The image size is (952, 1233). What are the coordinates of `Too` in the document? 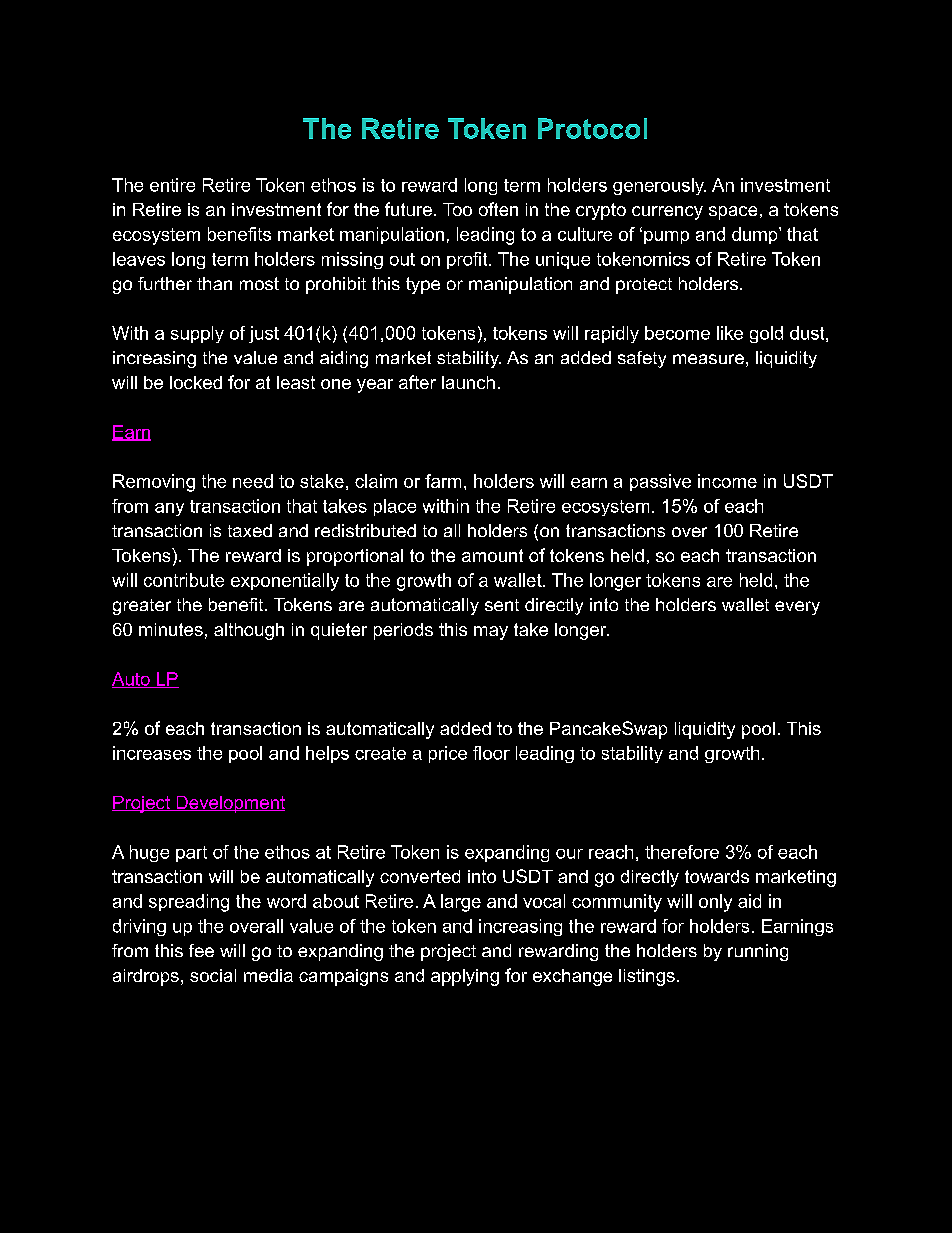 It's located at (457, 209).
